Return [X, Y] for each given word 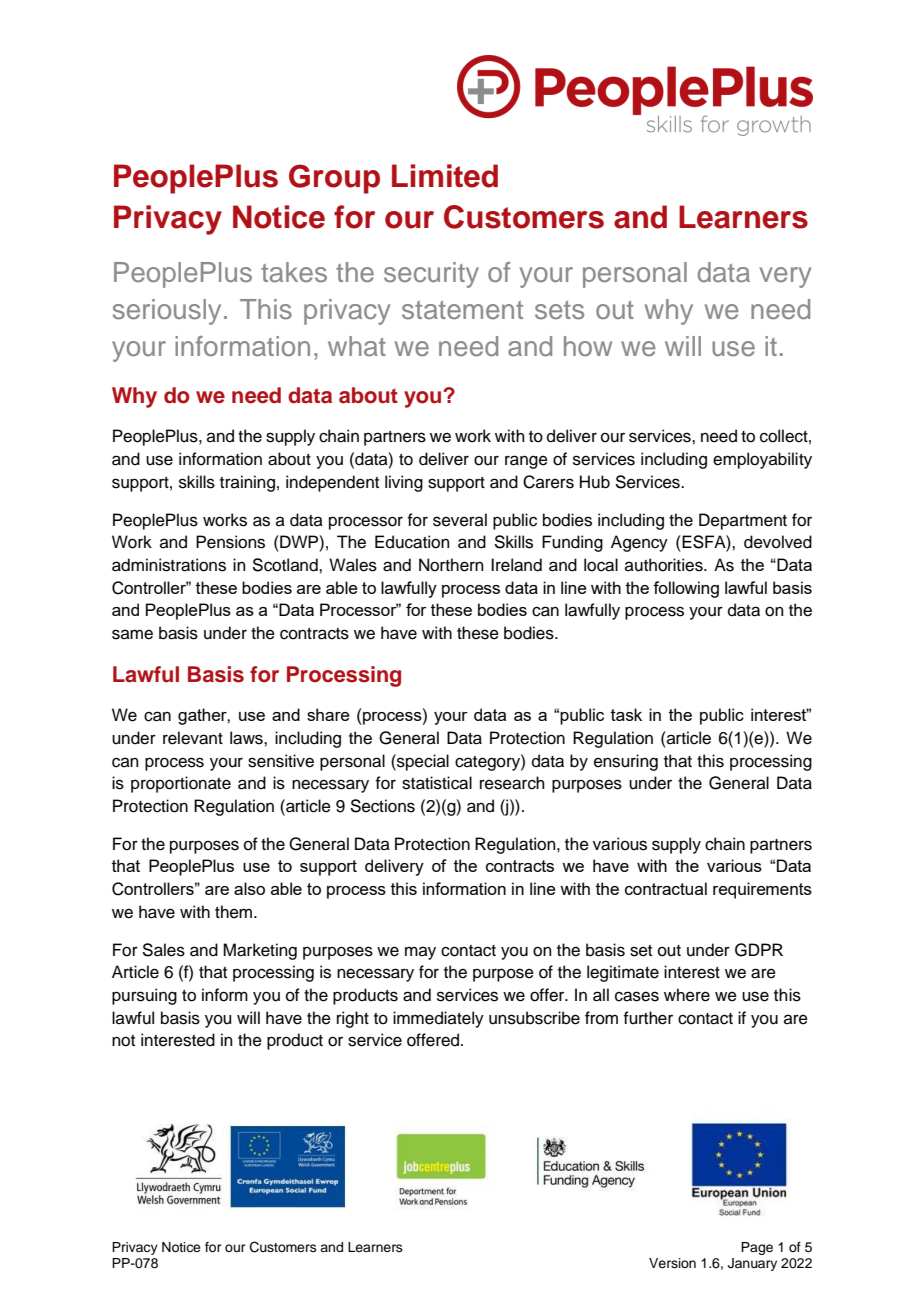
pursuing [144, 996]
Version [672, 1263]
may [420, 953]
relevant [193, 738]
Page [757, 1248]
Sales [163, 950]
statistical [437, 783]
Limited [445, 176]
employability [762, 460]
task [626, 714]
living [404, 483]
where [687, 995]
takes [294, 272]
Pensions [230, 542]
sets [559, 310]
